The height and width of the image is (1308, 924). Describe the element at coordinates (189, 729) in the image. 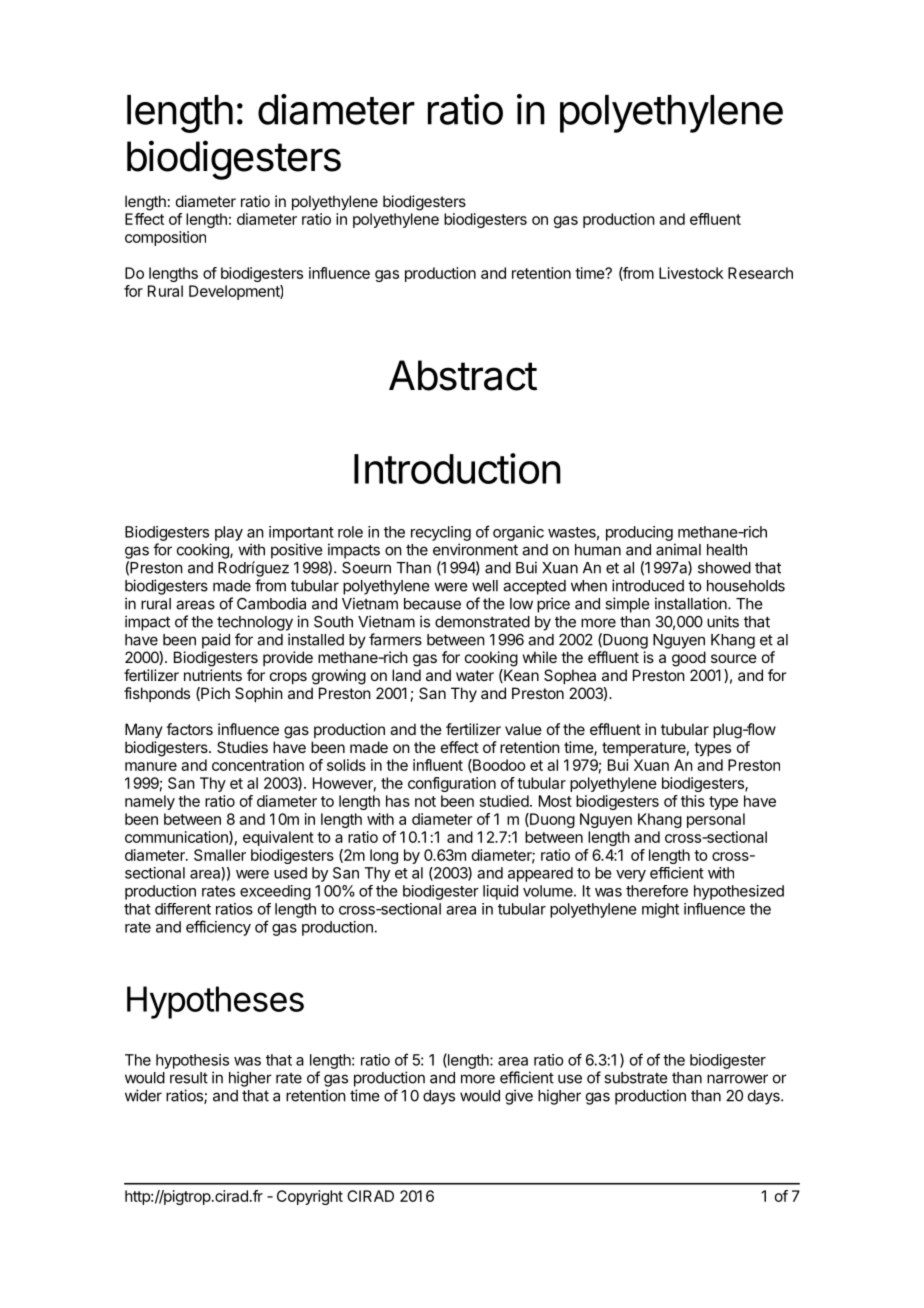

I see `factors` at that location.
